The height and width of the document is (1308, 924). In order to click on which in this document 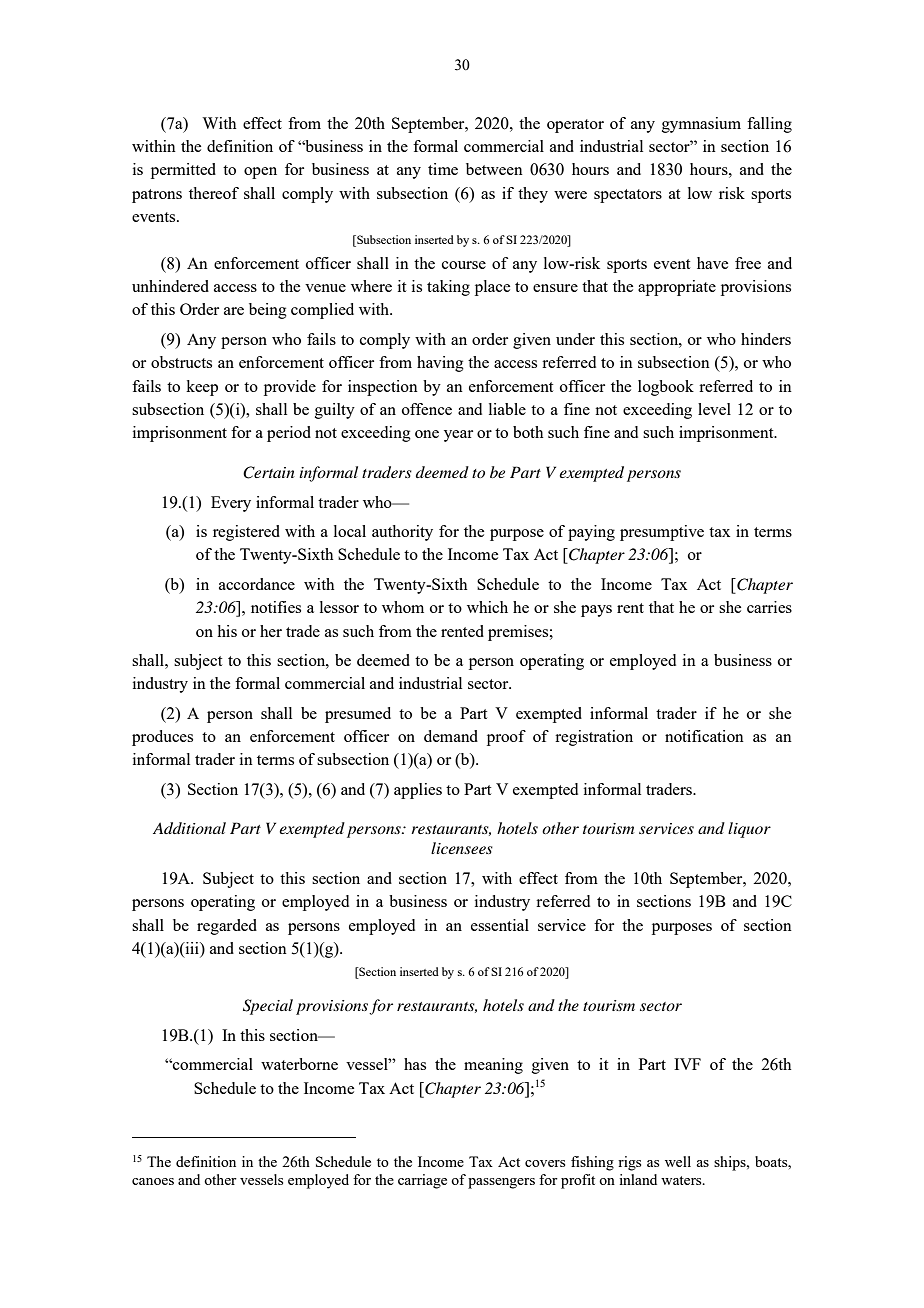, I will do `click(487, 607)`.
